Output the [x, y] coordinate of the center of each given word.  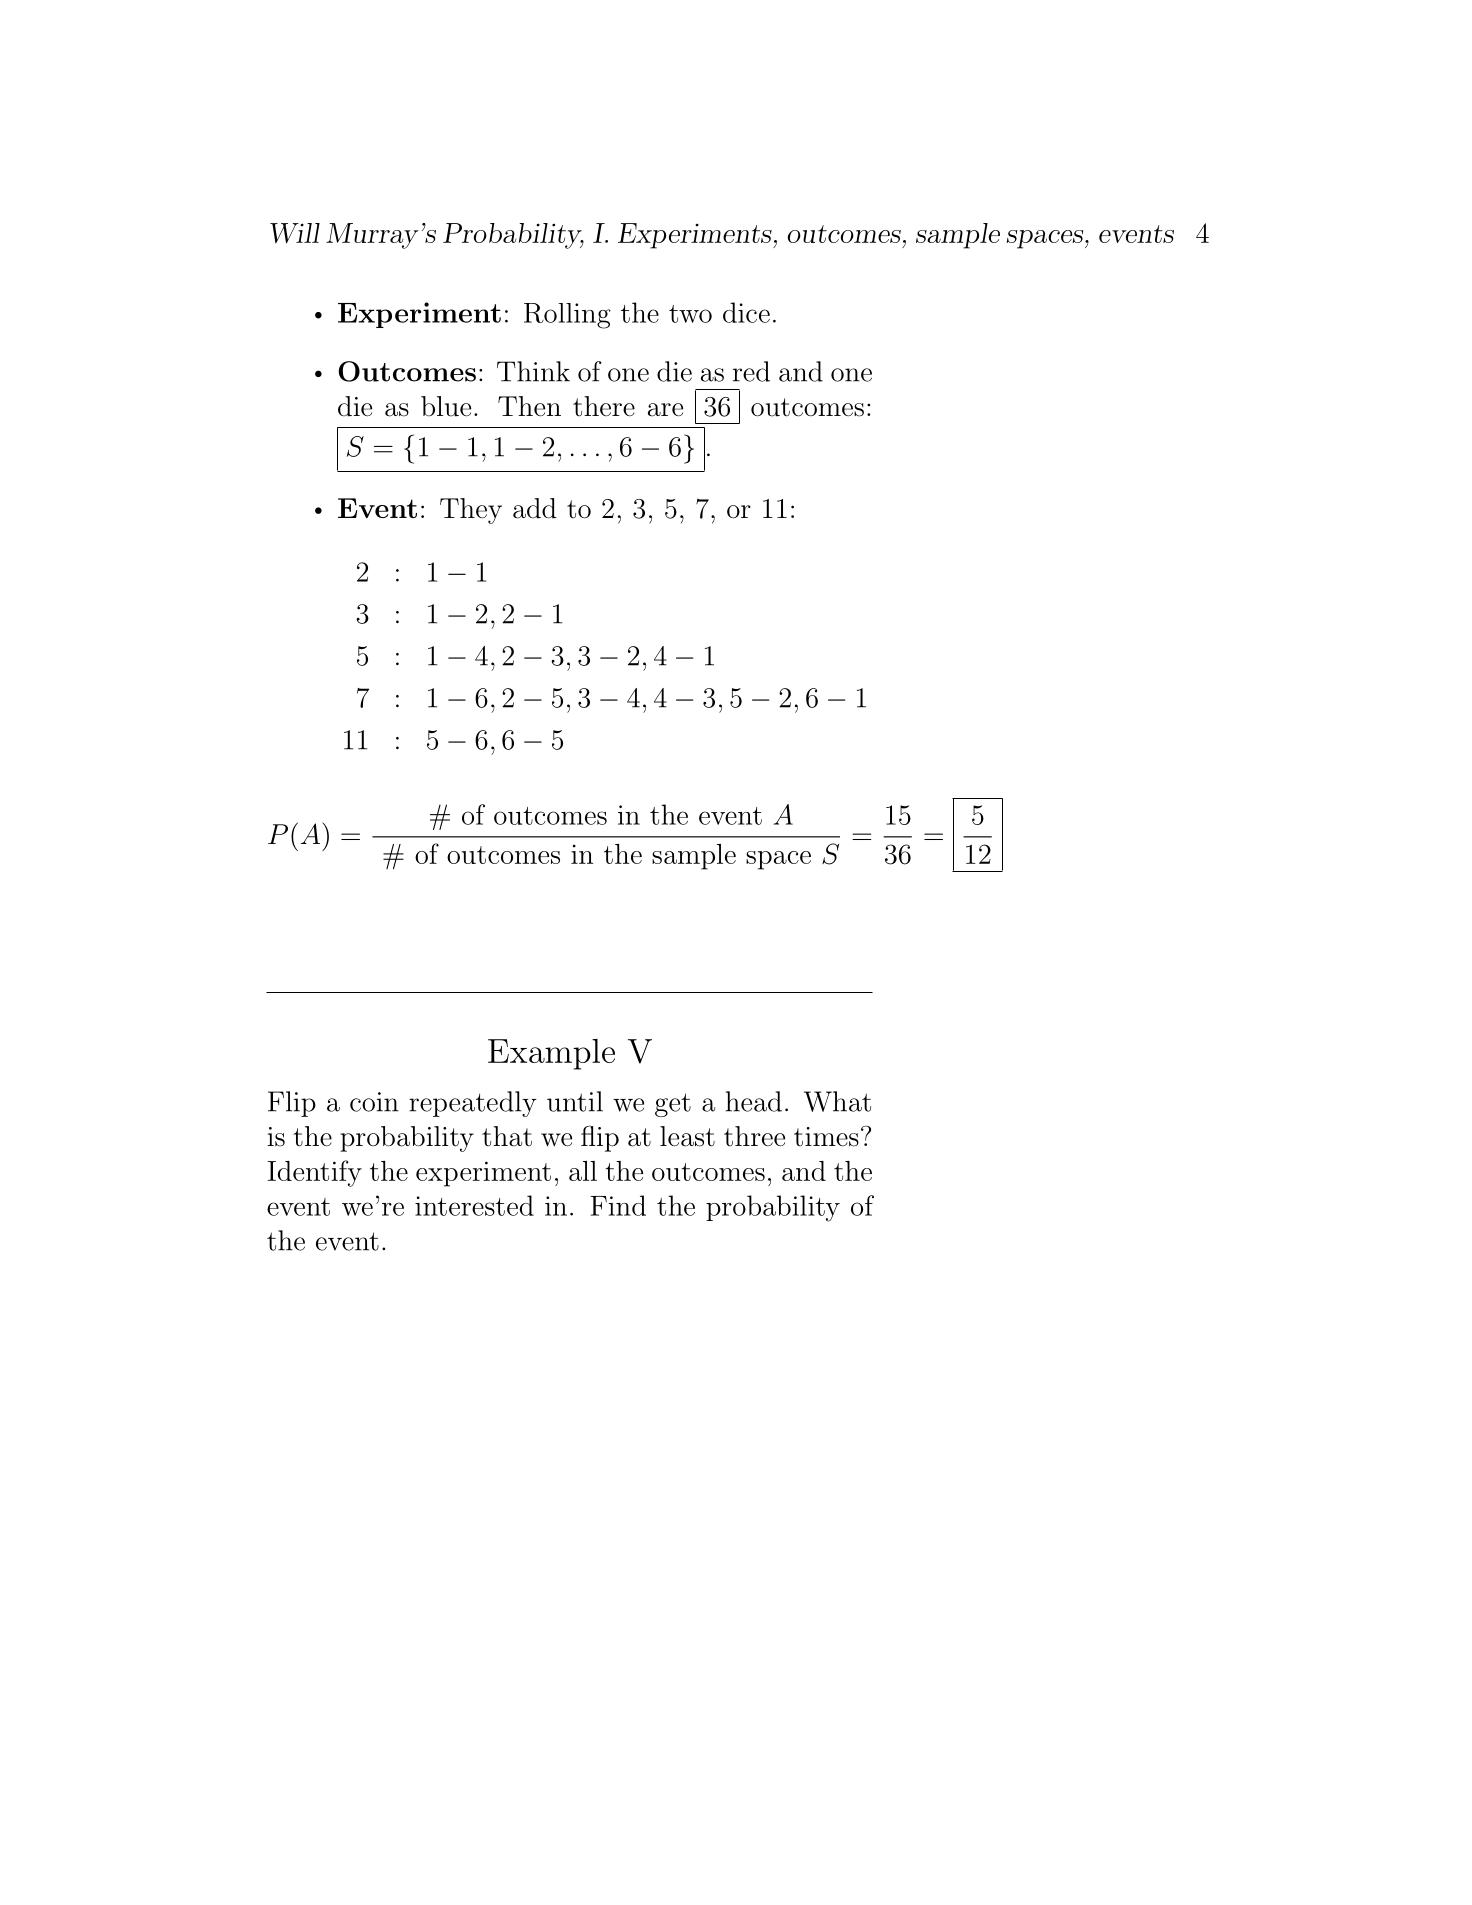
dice [746, 312]
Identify [315, 1173]
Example [551, 1054]
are [665, 410]
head [754, 1101]
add [535, 508]
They [471, 511]
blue [446, 406]
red [751, 371]
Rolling [567, 316]
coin [374, 1102]
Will [295, 233]
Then [529, 406]
